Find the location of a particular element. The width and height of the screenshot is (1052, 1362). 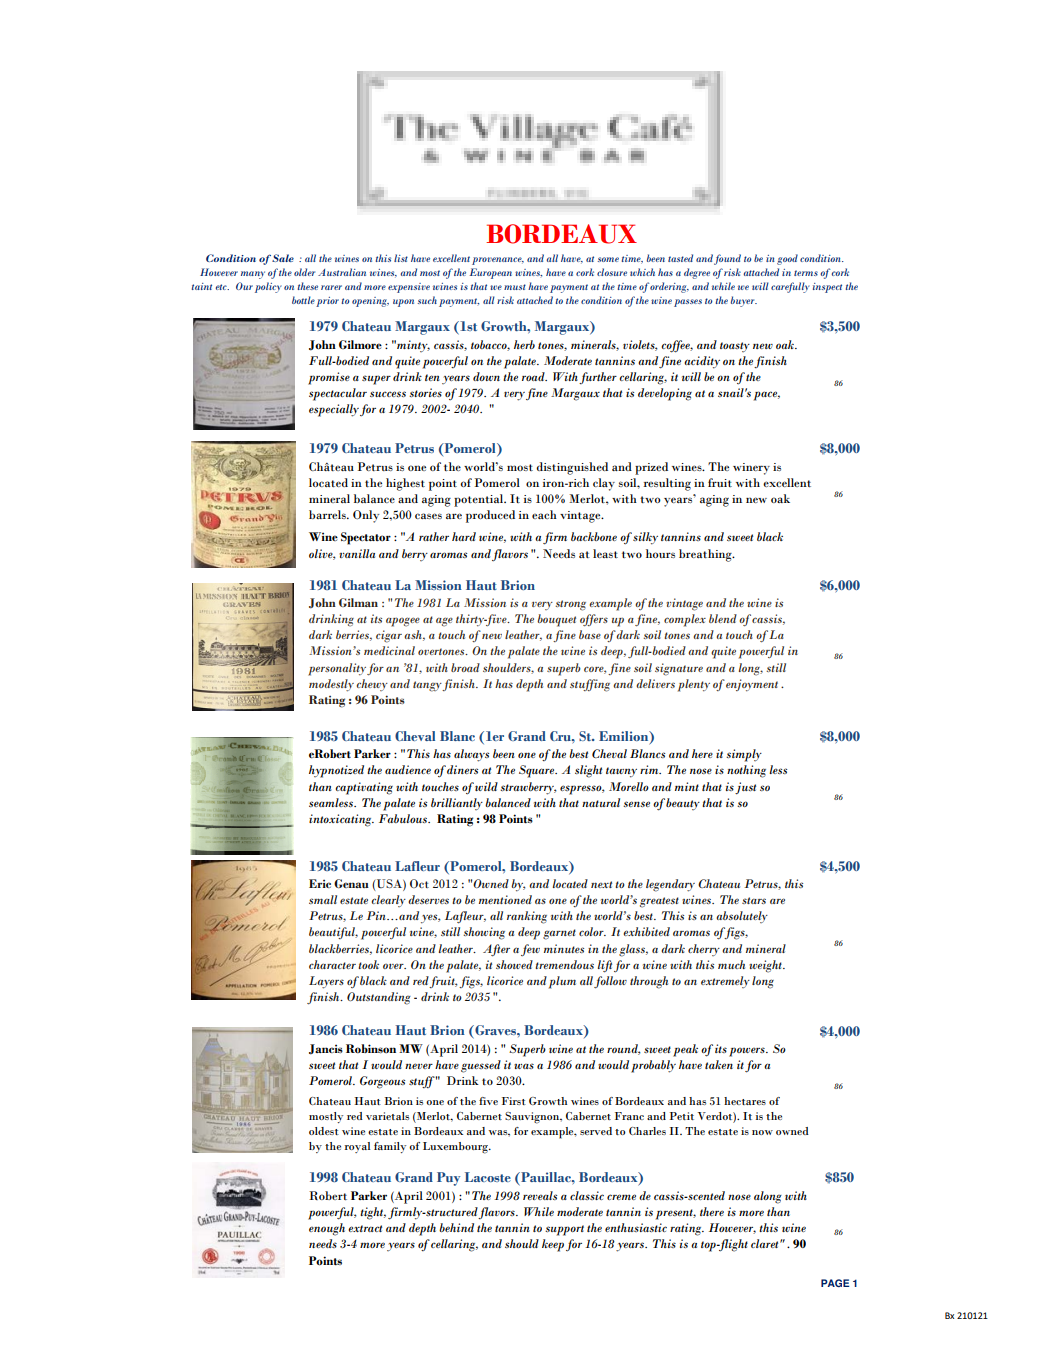

buyer is located at coordinates (743, 301).
